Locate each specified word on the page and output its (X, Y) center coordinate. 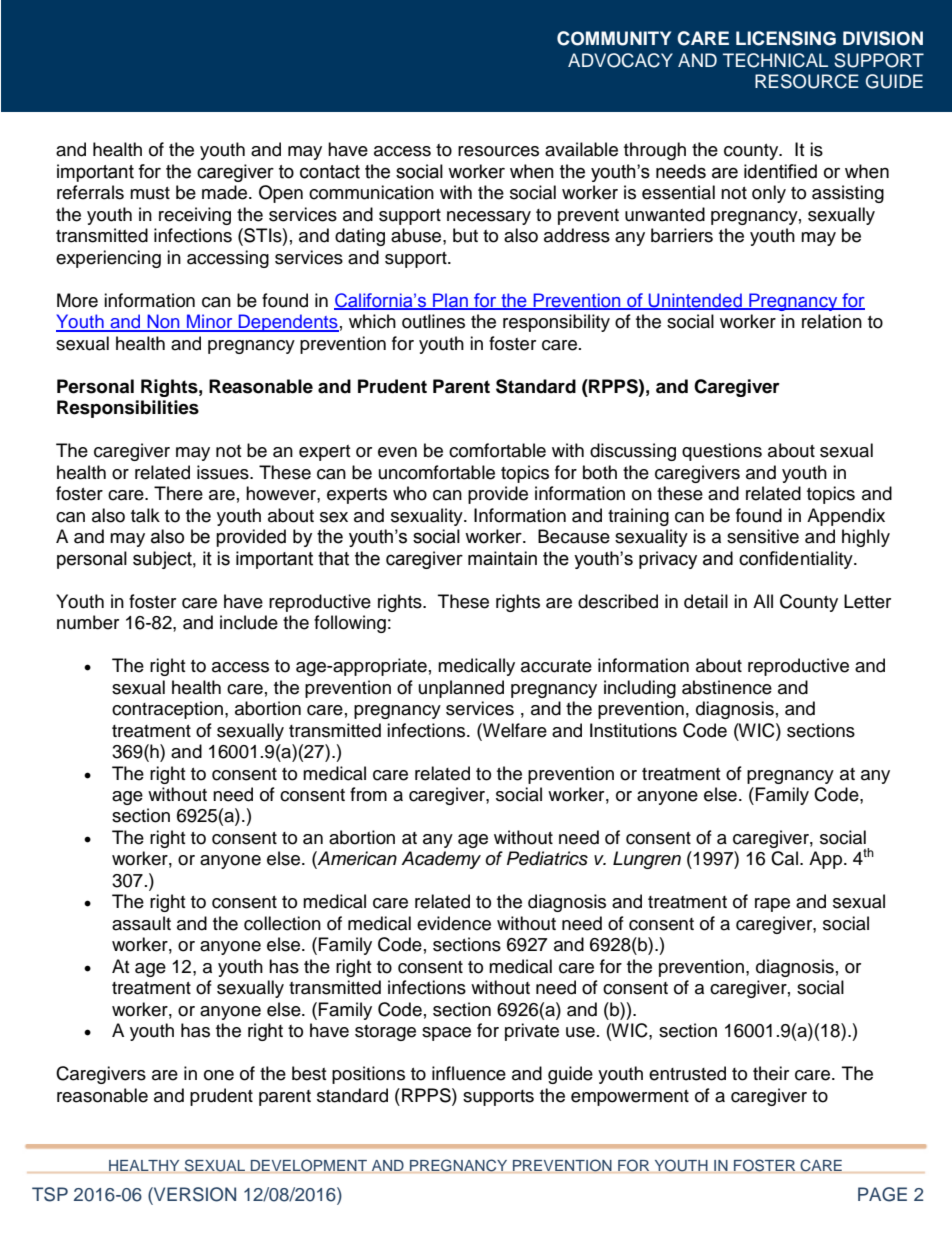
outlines (433, 321)
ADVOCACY (620, 60)
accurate (556, 666)
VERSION (194, 1194)
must (150, 193)
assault (141, 923)
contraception (167, 710)
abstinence (727, 687)
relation (832, 321)
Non (163, 322)
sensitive (763, 536)
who (410, 493)
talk (145, 515)
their (771, 1073)
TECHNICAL (775, 60)
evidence (454, 923)
